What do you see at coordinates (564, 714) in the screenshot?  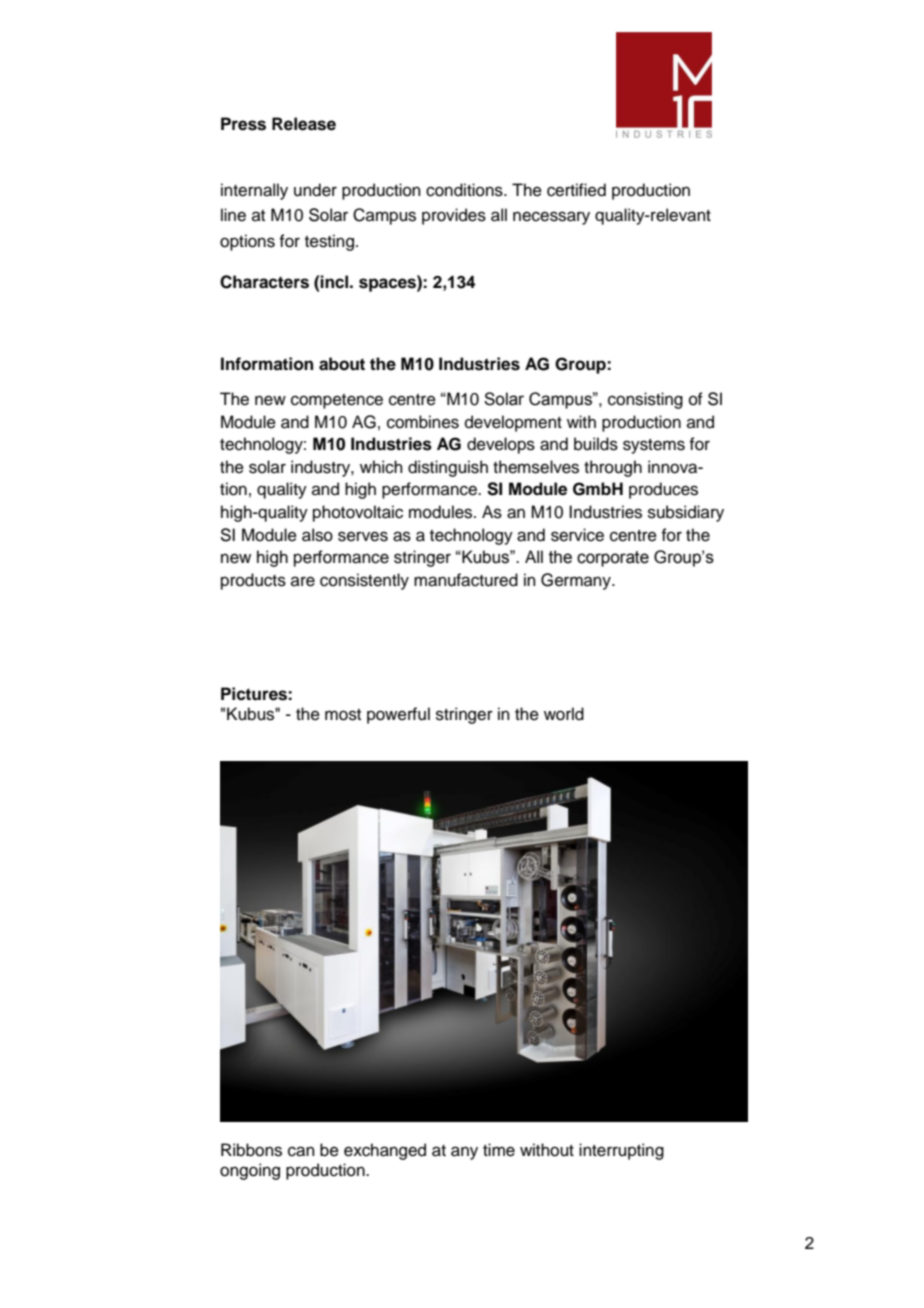 I see `world` at bounding box center [564, 714].
